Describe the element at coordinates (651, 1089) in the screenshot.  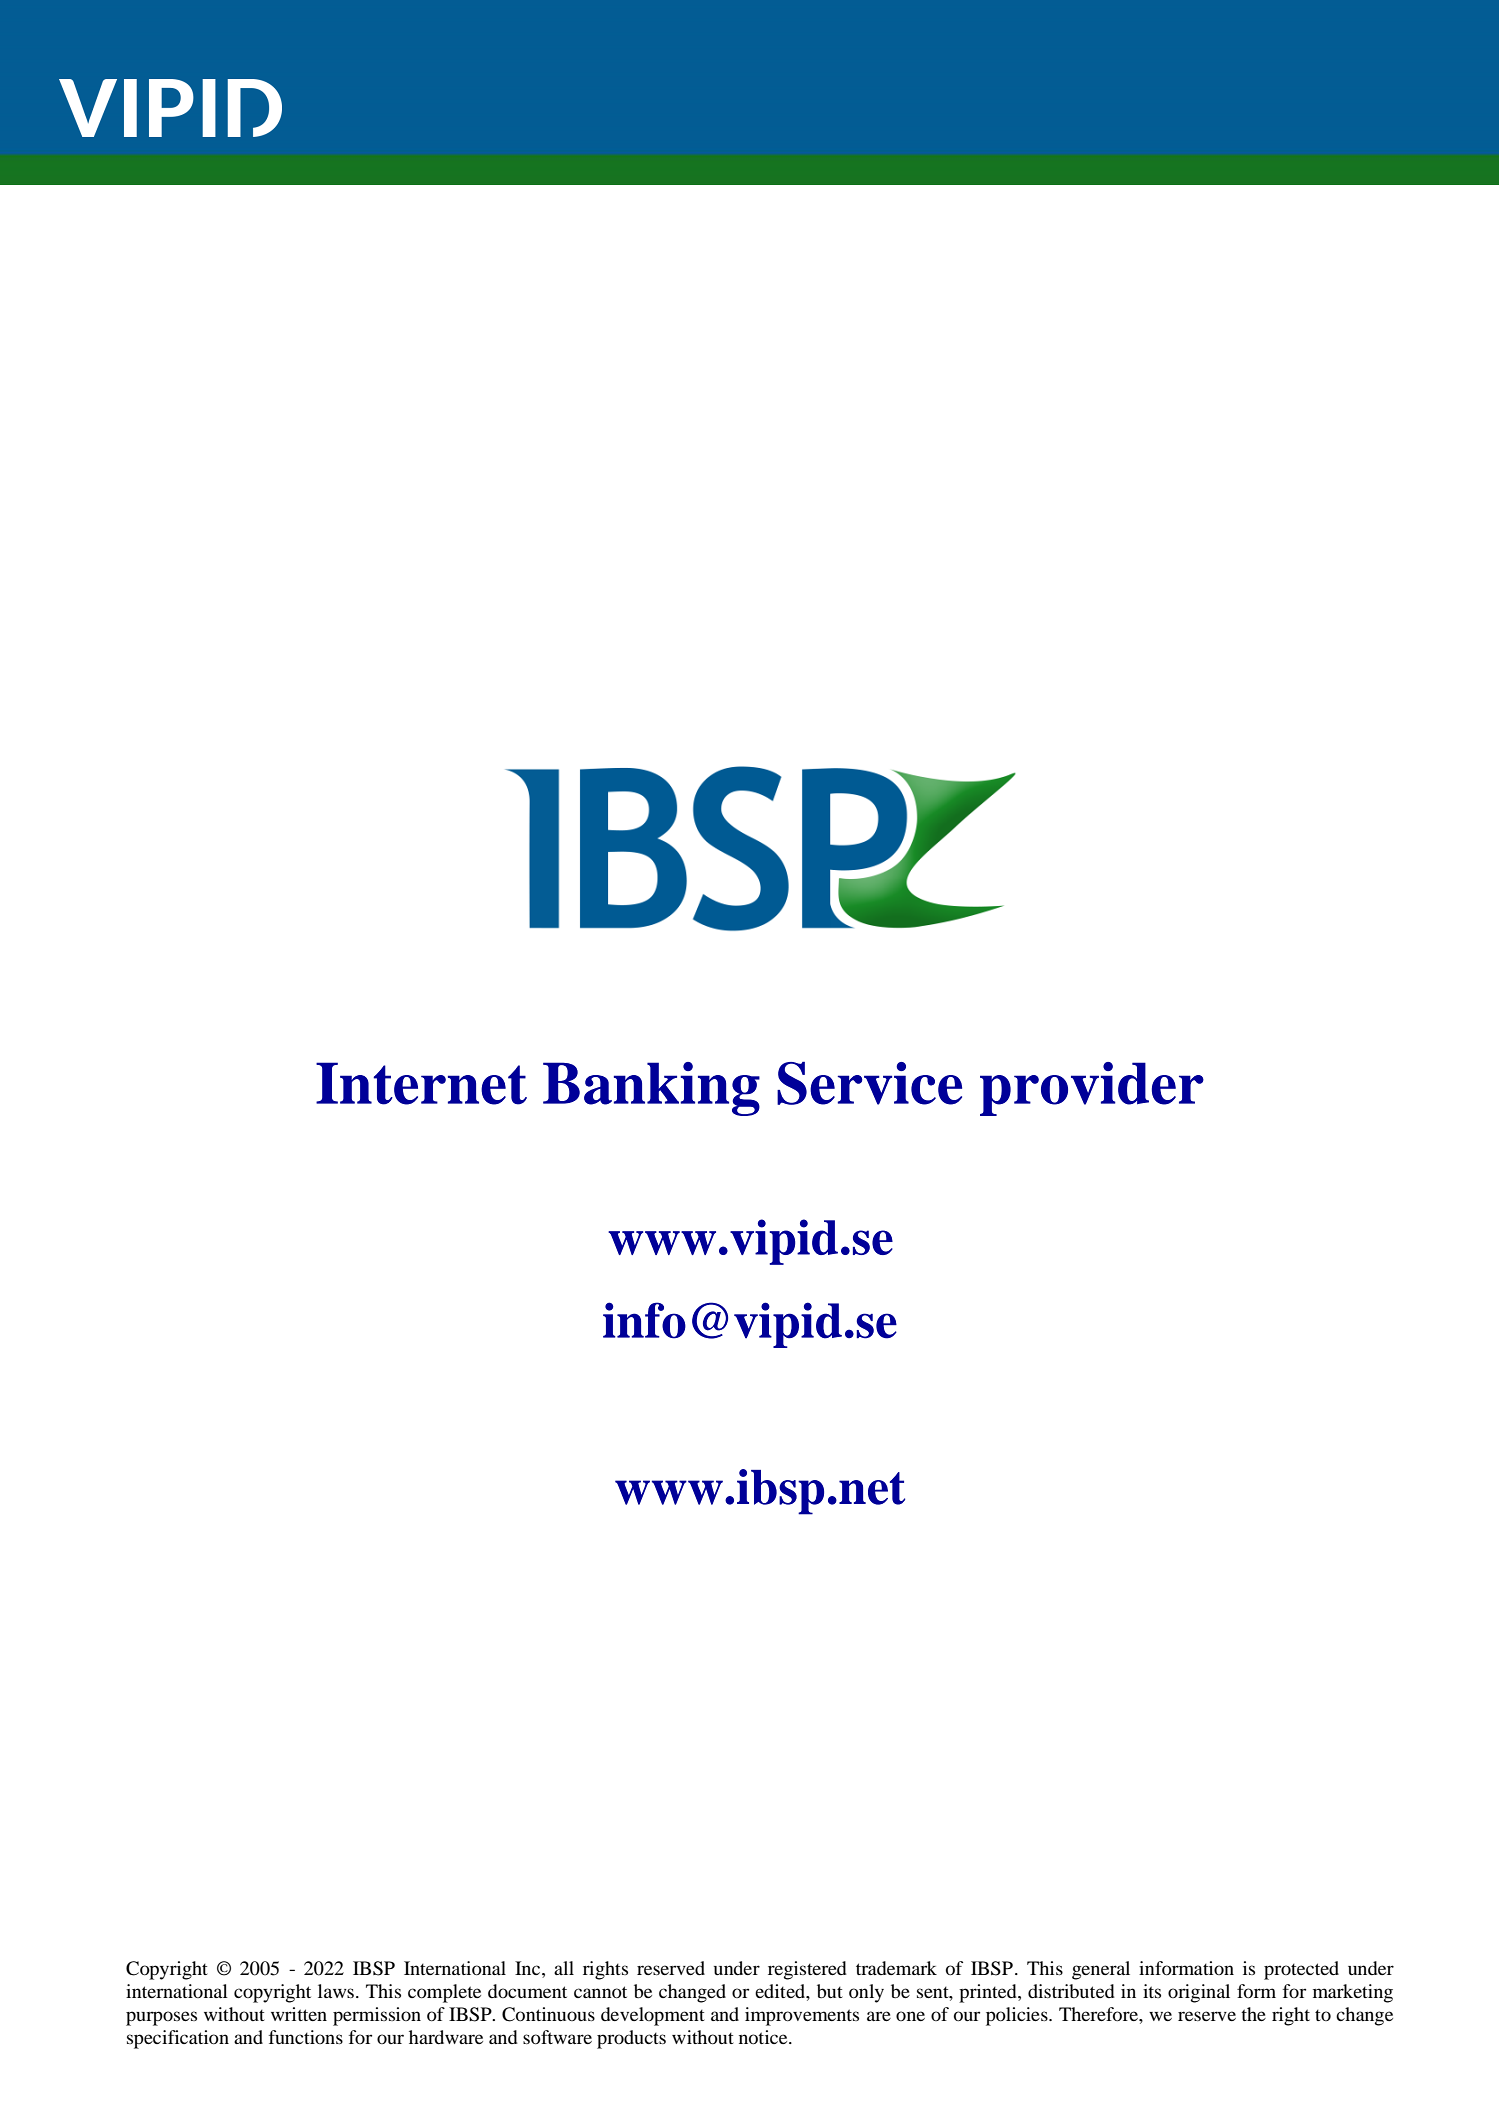
I see `Banking` at that location.
